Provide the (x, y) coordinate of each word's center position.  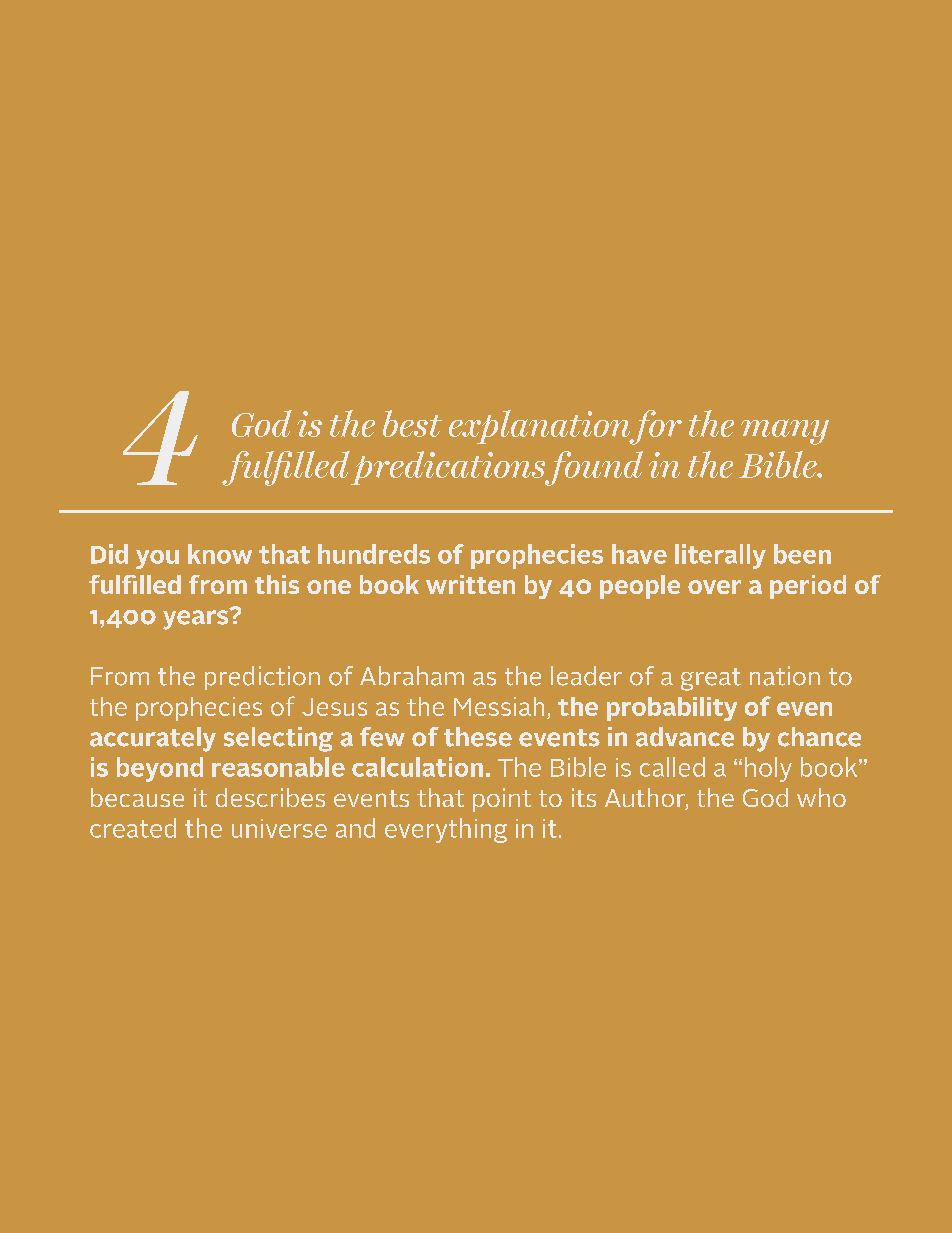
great (711, 679)
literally (720, 556)
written (470, 584)
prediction (262, 678)
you (157, 559)
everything (446, 830)
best (412, 423)
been (802, 554)
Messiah (499, 706)
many (785, 432)
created (133, 828)
